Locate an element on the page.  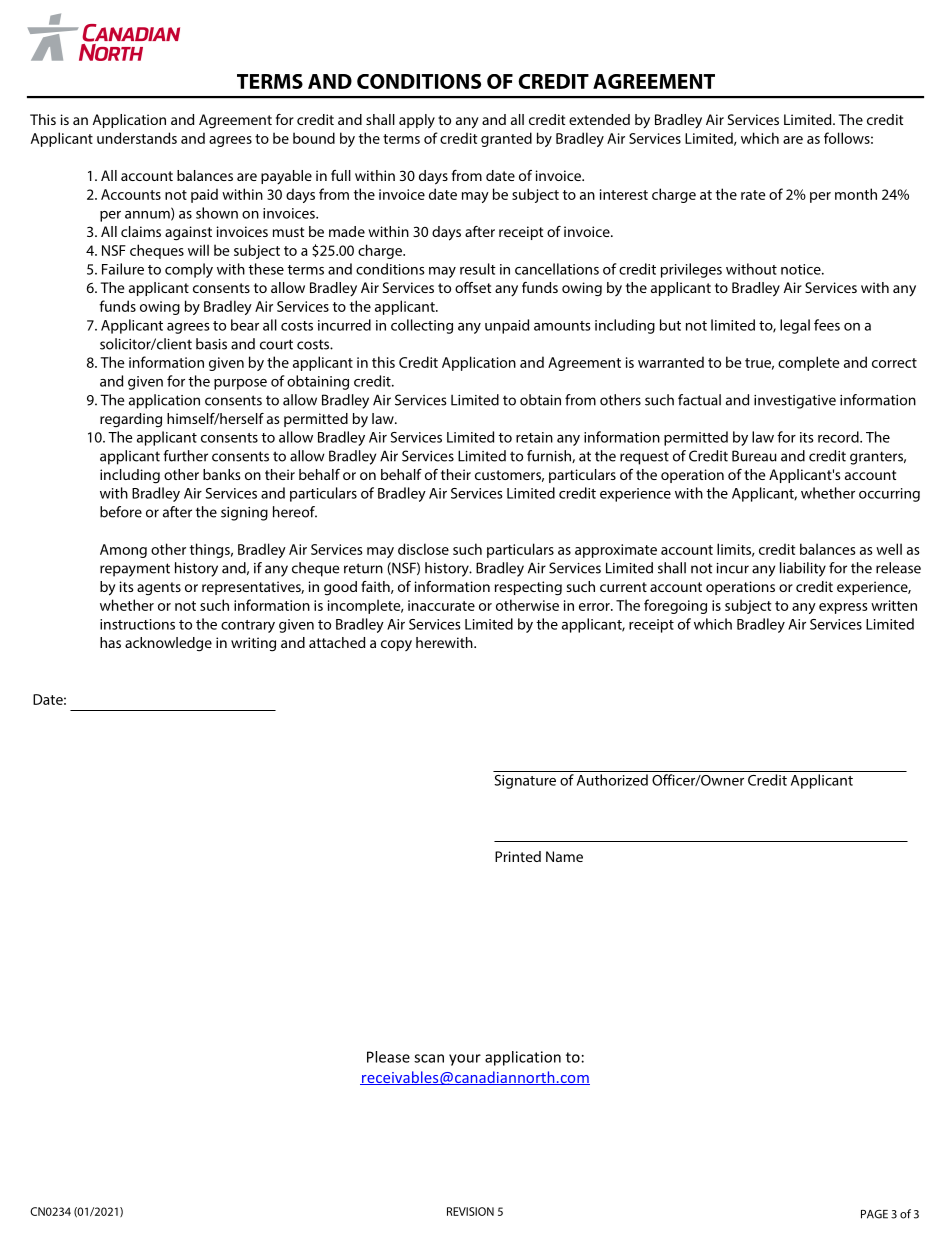
understands is located at coordinates (137, 138).
